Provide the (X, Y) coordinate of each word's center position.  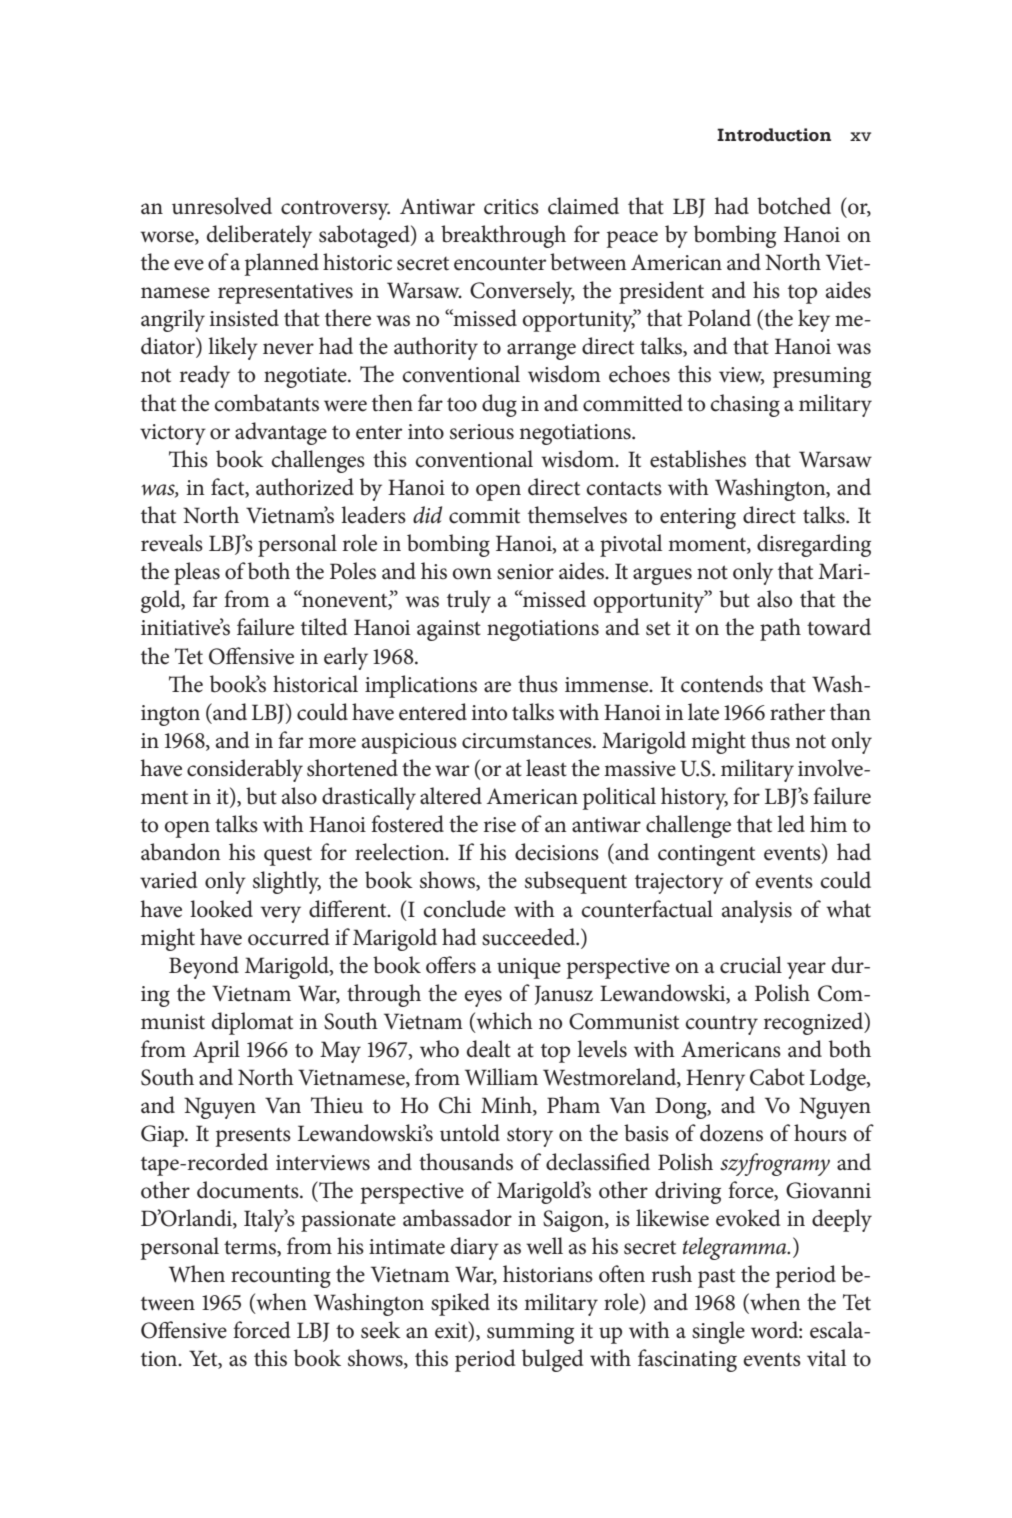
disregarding (814, 545)
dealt (489, 1049)
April (216, 1051)
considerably (245, 770)
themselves (577, 515)
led (791, 824)
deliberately (259, 236)
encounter (500, 264)
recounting (281, 1277)
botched (794, 206)
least (546, 768)
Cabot (777, 1077)
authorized (305, 487)
